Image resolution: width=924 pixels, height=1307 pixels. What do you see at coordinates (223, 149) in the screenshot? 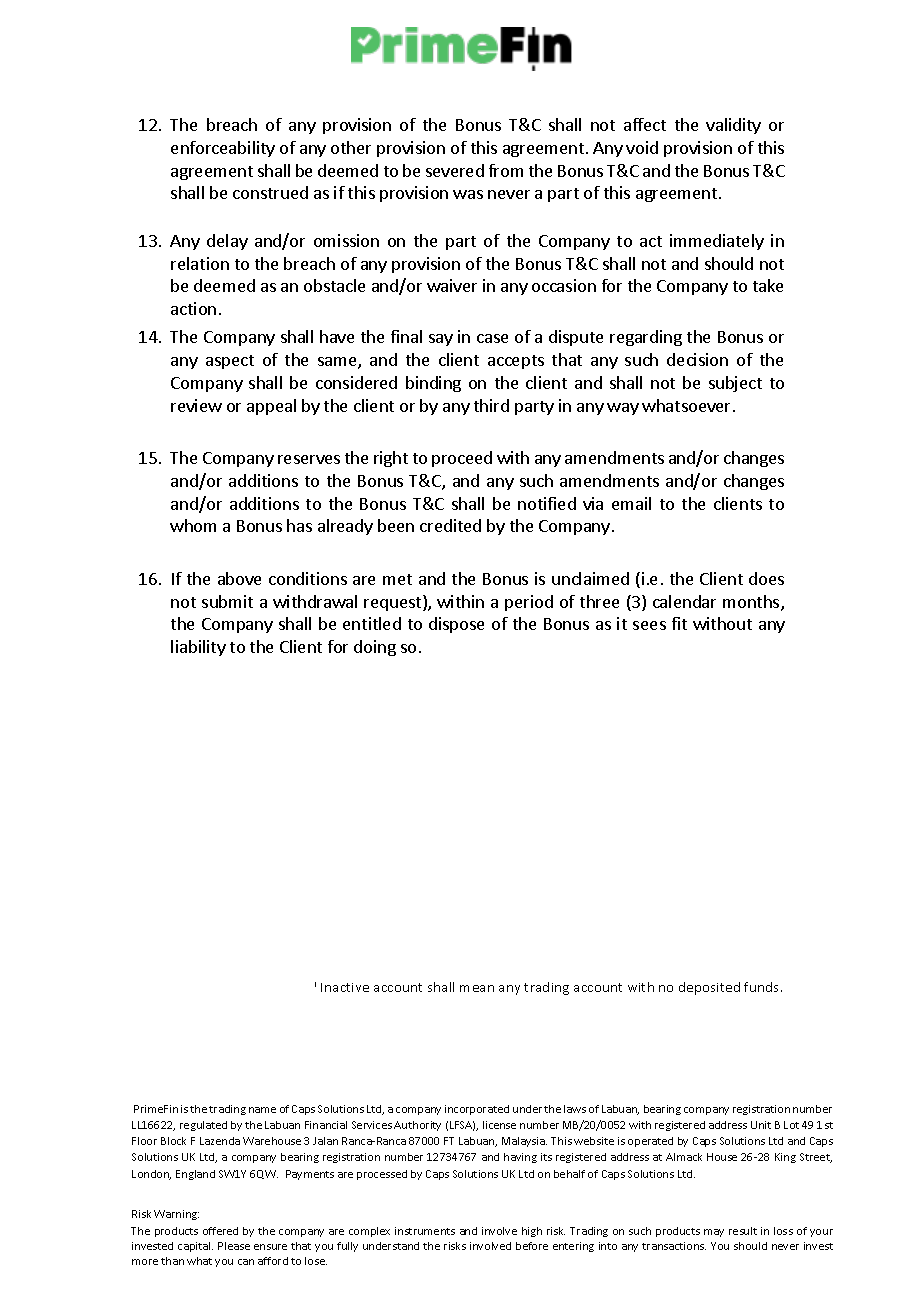
I see `enforceability` at bounding box center [223, 149].
